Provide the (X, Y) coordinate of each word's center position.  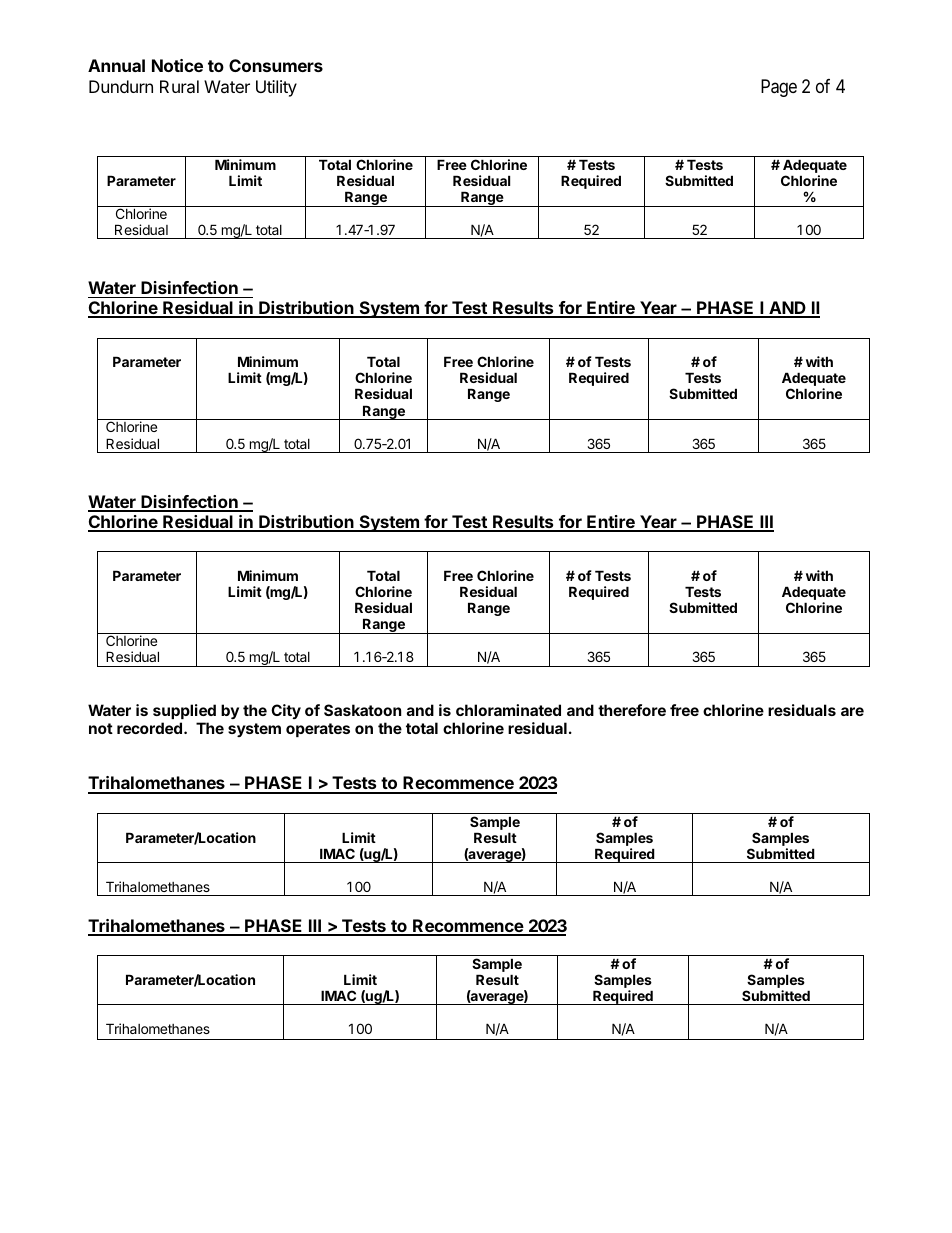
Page (779, 88)
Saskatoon (362, 710)
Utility (276, 88)
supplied (184, 711)
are (852, 711)
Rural (179, 86)
